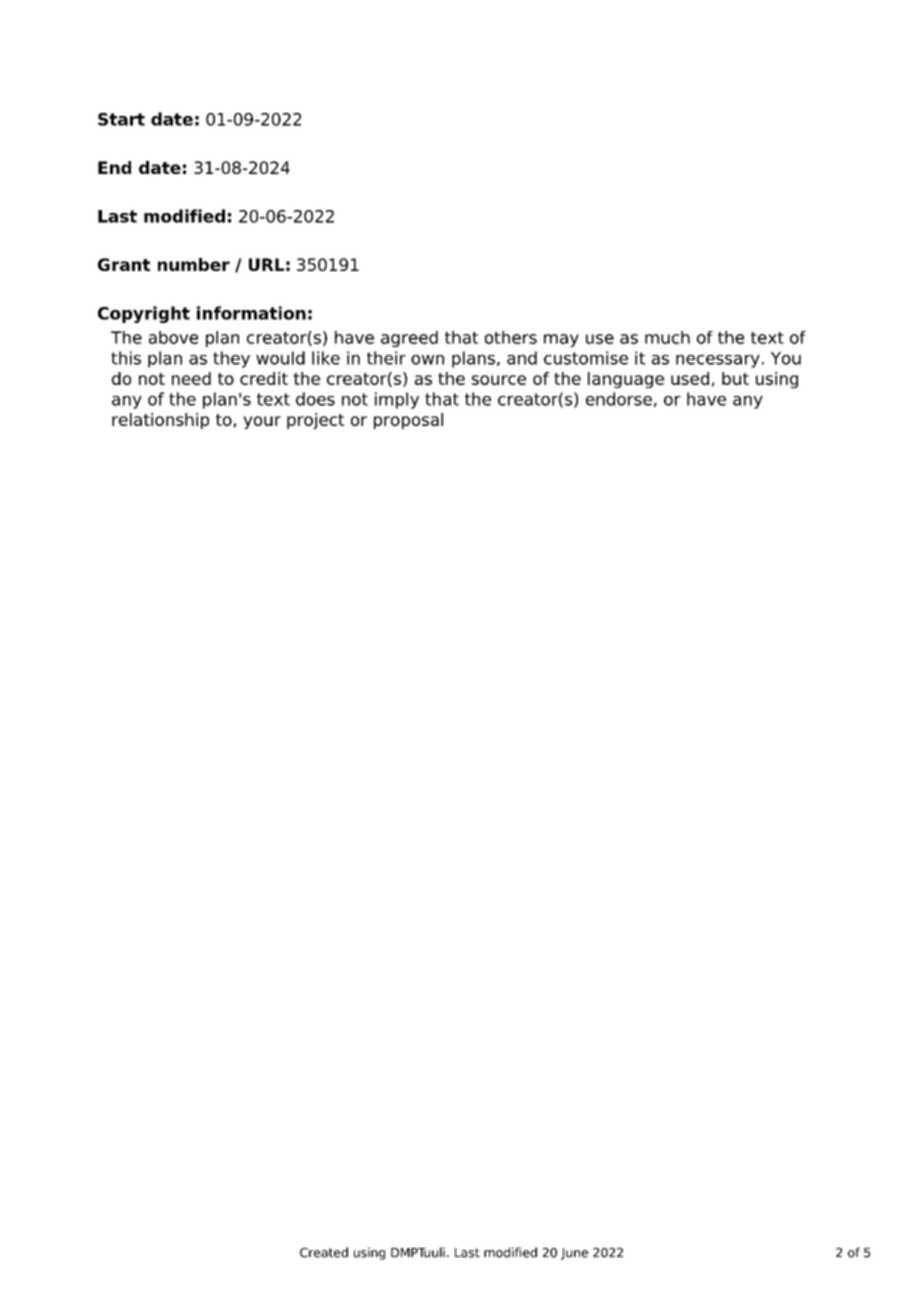 The width and height of the document is (924, 1308). What do you see at coordinates (667, 337) in the document?
I see `much` at bounding box center [667, 337].
